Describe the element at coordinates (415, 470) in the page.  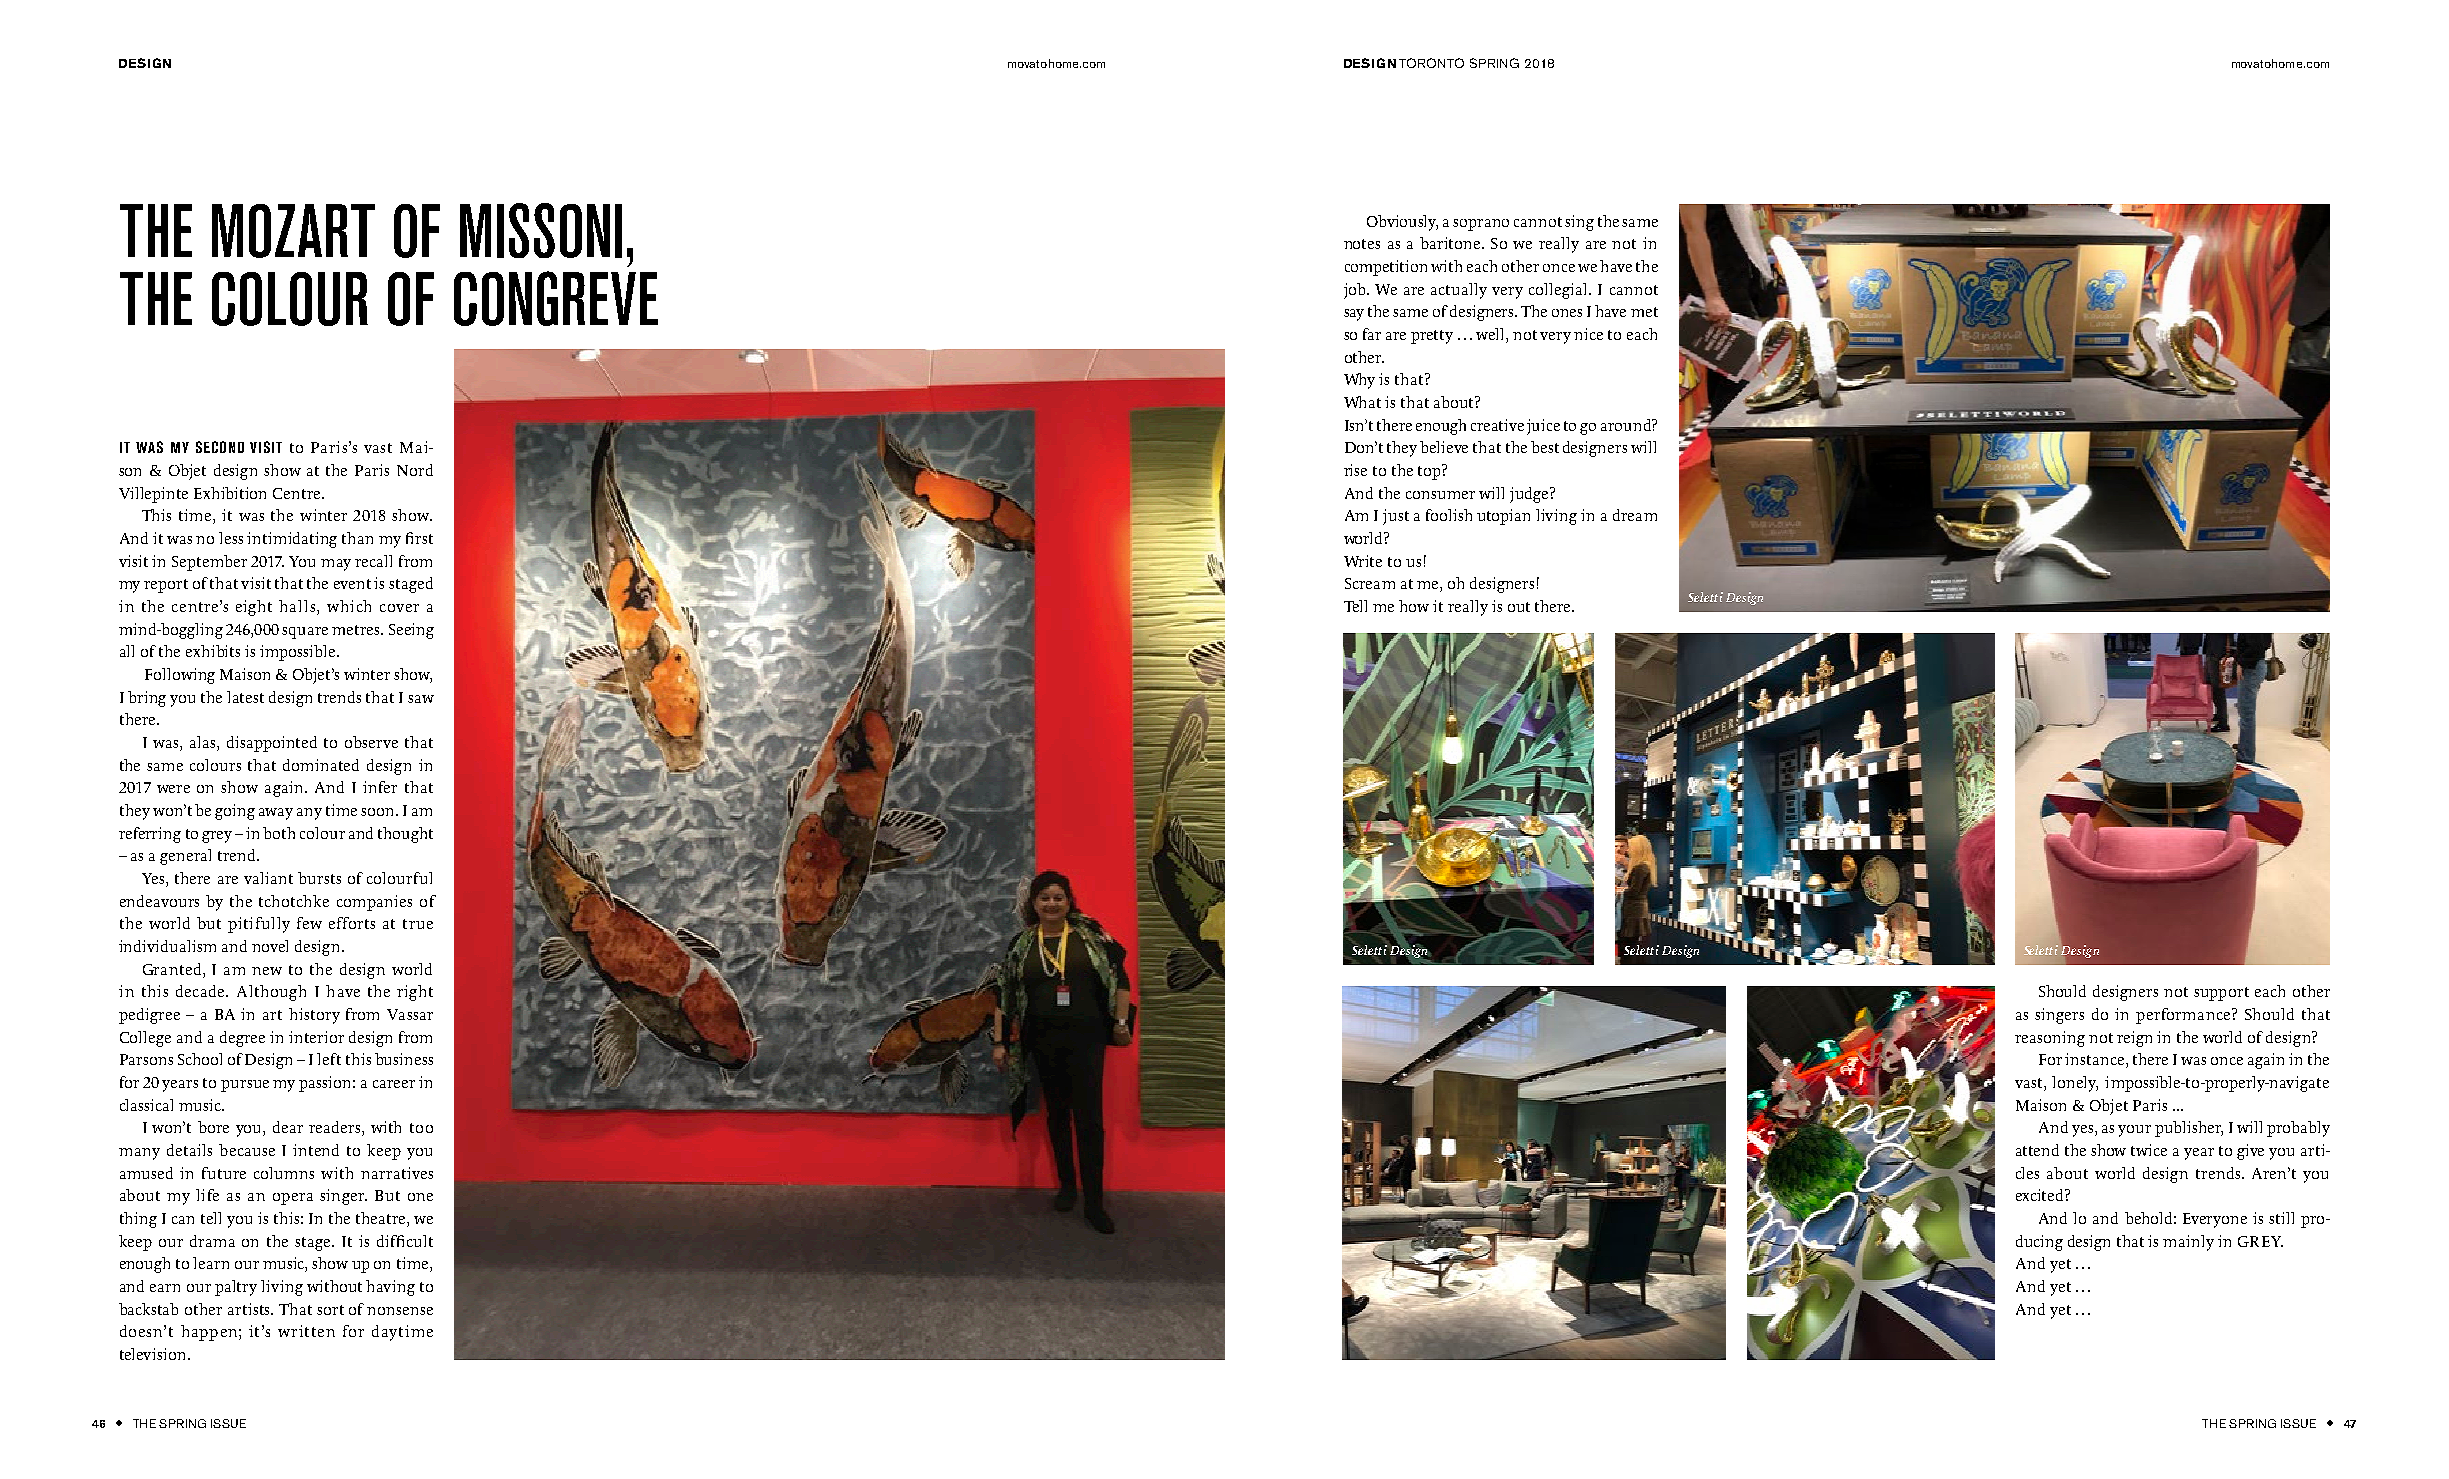
I see `Nord` at that location.
